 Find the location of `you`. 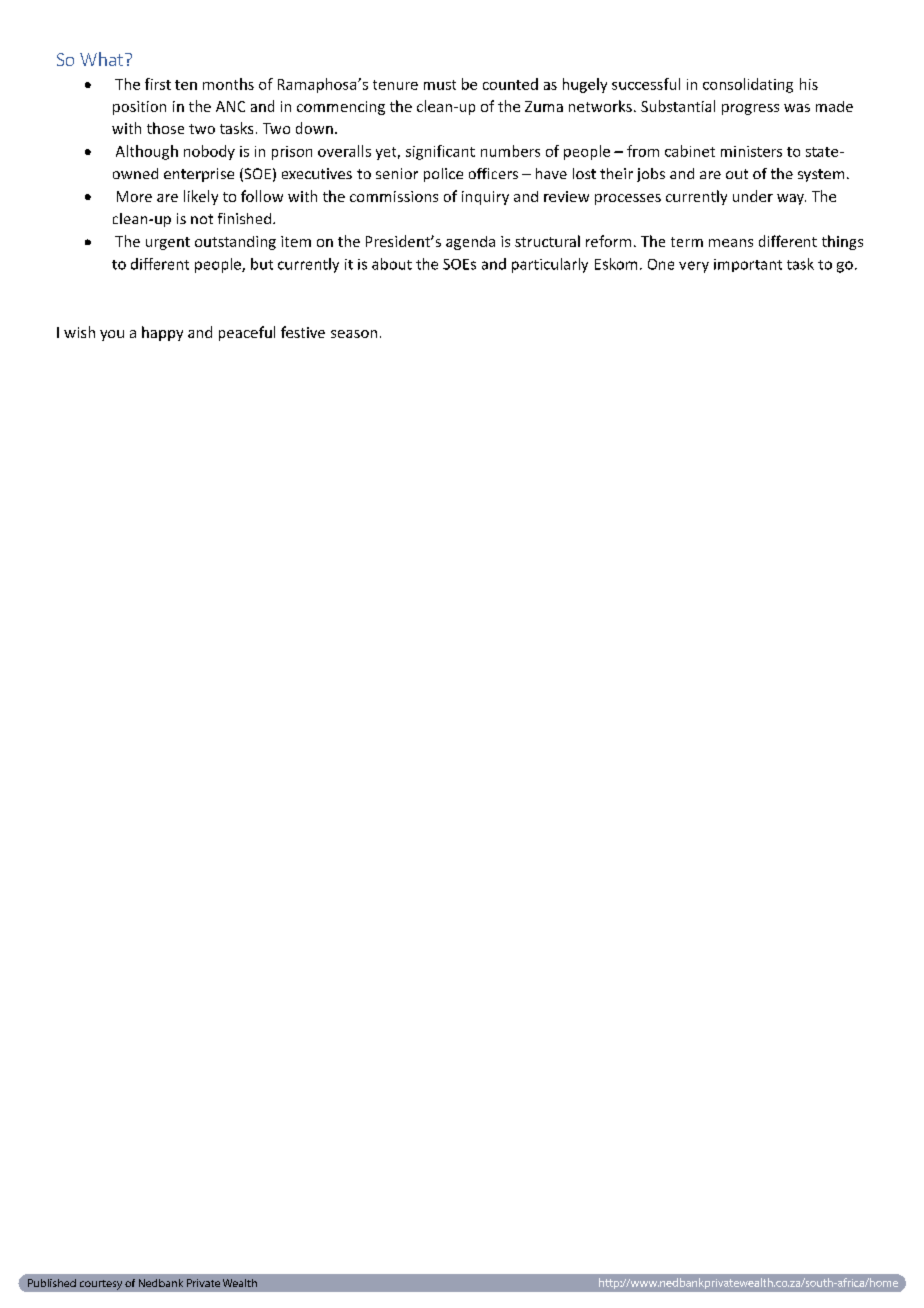

you is located at coordinates (112, 335).
